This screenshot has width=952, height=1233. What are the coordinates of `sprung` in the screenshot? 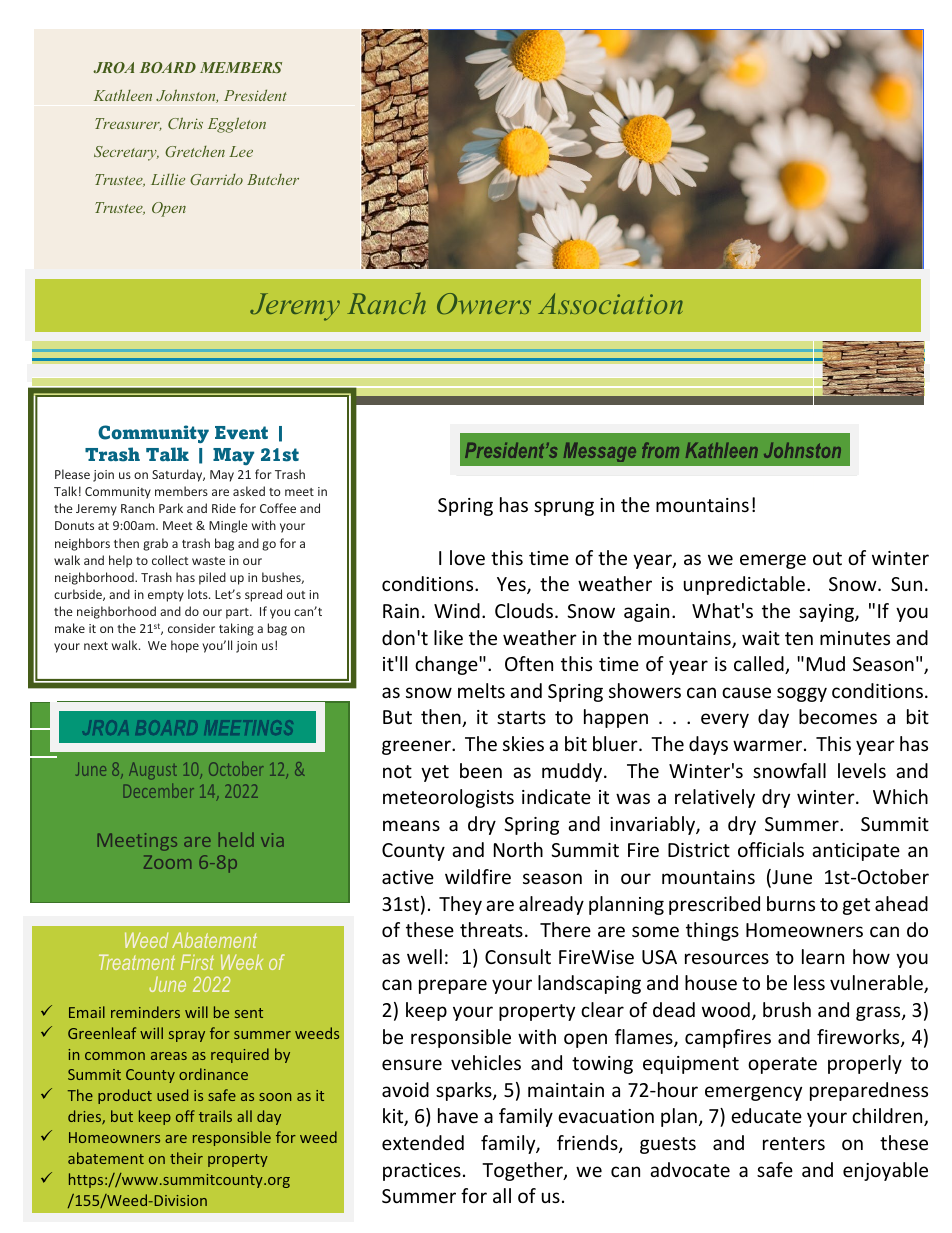 It's located at (564, 508).
